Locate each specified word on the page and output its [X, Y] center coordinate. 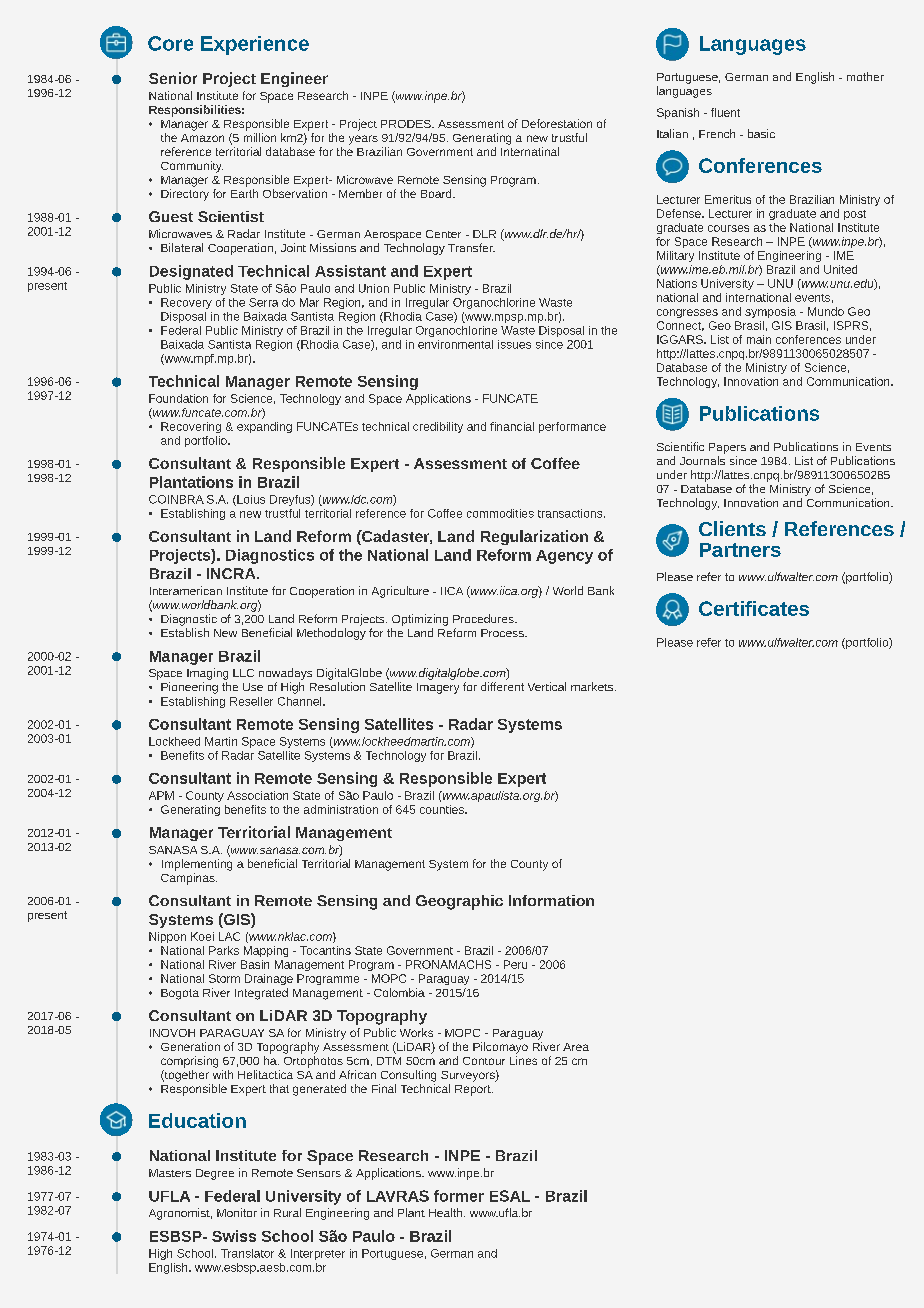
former [459, 1196]
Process [503, 633]
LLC [243, 673]
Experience [255, 45]
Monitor [237, 1212]
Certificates [754, 608]
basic [761, 133]
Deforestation [557, 123]
